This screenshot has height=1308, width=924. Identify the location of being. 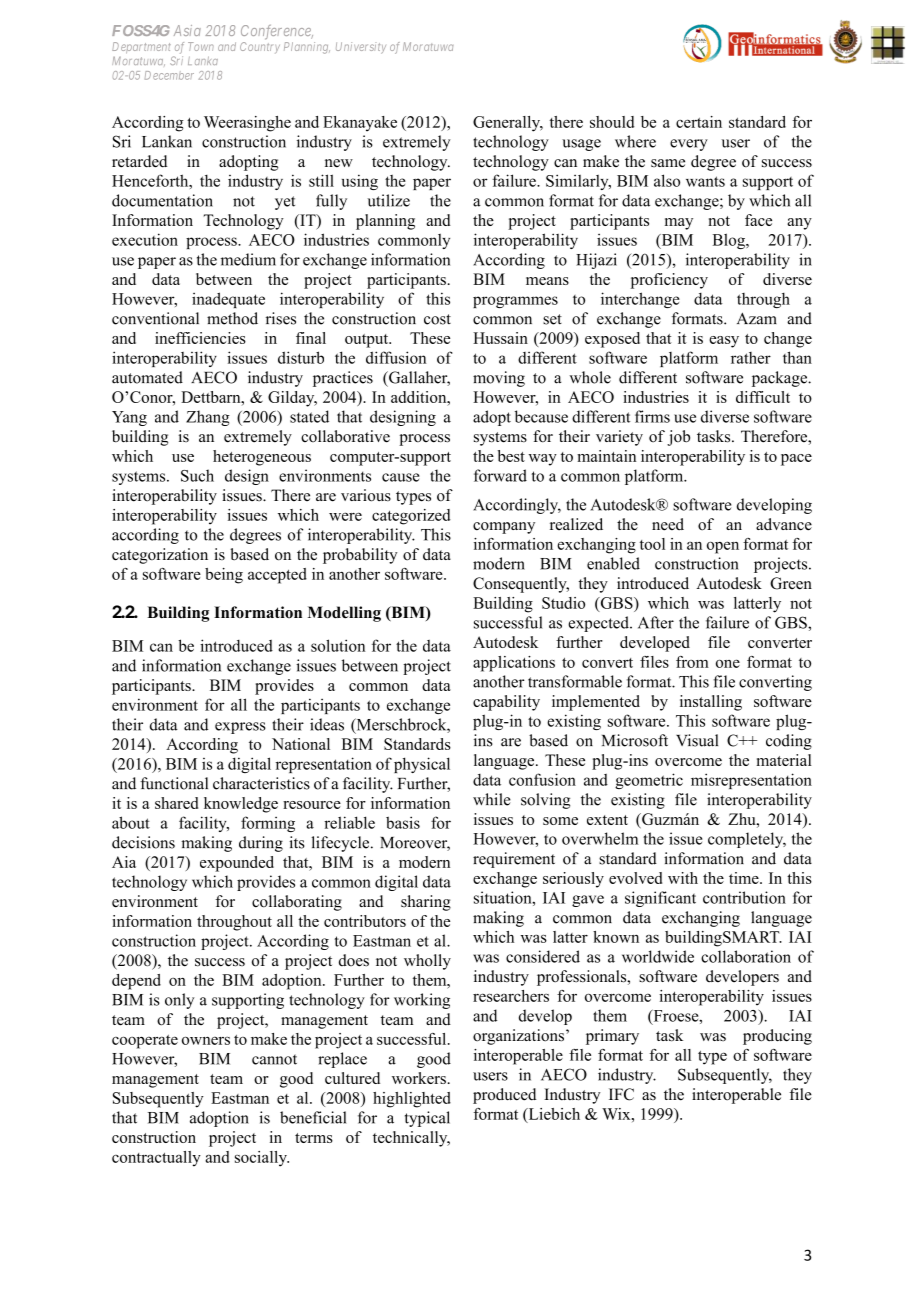
(224, 576).
